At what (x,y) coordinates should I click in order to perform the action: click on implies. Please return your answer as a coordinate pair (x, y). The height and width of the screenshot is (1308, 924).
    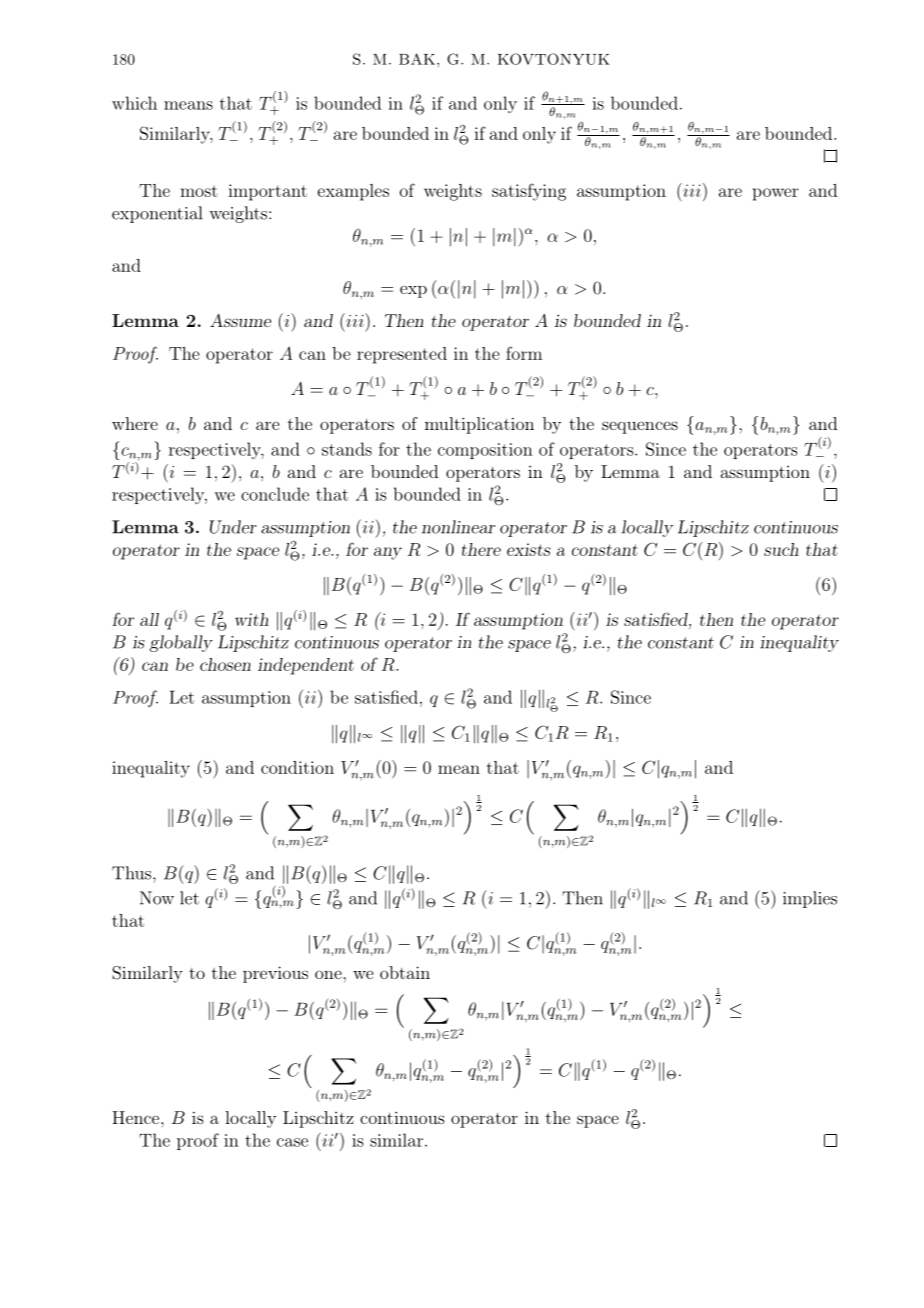
    Looking at the image, I should click on (810, 899).
